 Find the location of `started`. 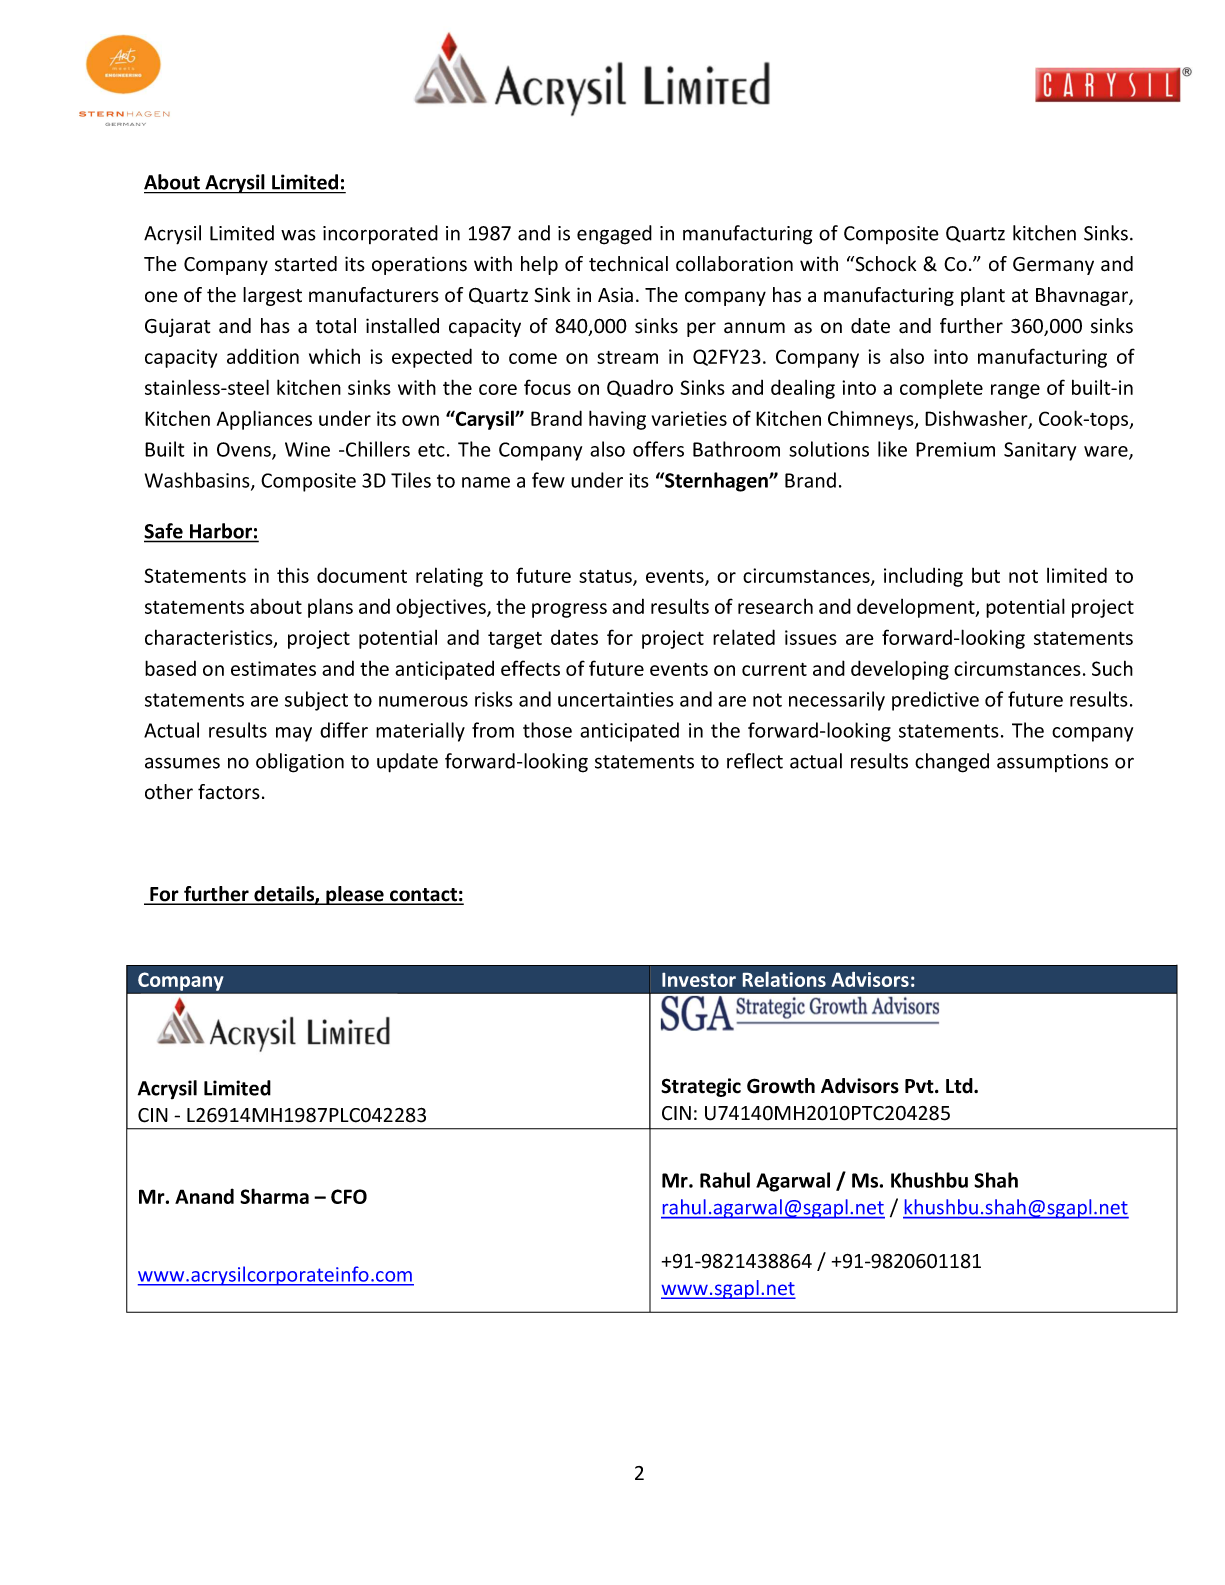

started is located at coordinates (306, 264).
